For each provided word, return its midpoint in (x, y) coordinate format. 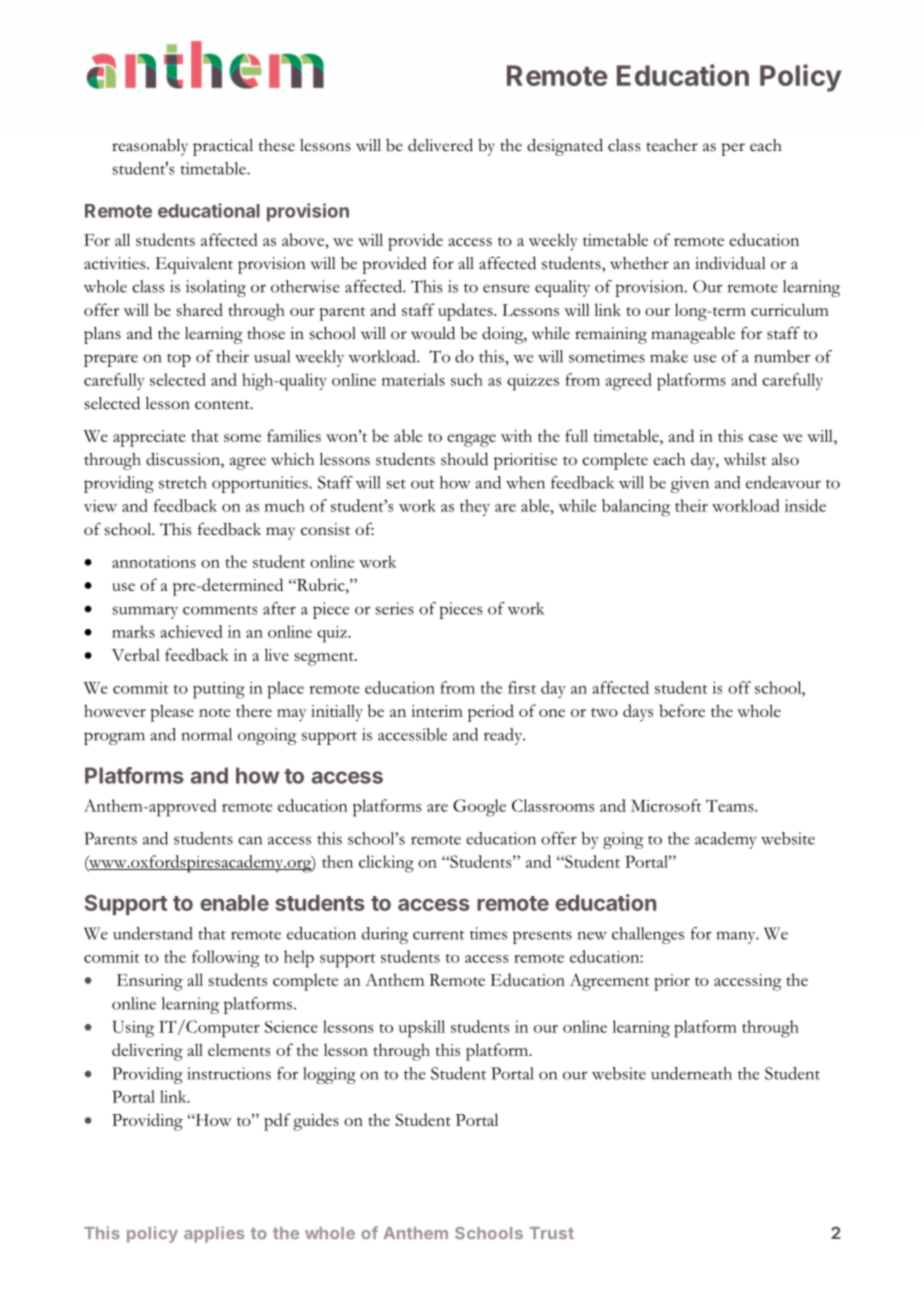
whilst (745, 459)
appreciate (149, 438)
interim (437, 711)
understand (153, 933)
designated (565, 147)
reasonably (150, 147)
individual (730, 263)
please (172, 713)
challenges (648, 935)
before (682, 710)
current (439, 935)
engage (471, 440)
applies (214, 1234)
